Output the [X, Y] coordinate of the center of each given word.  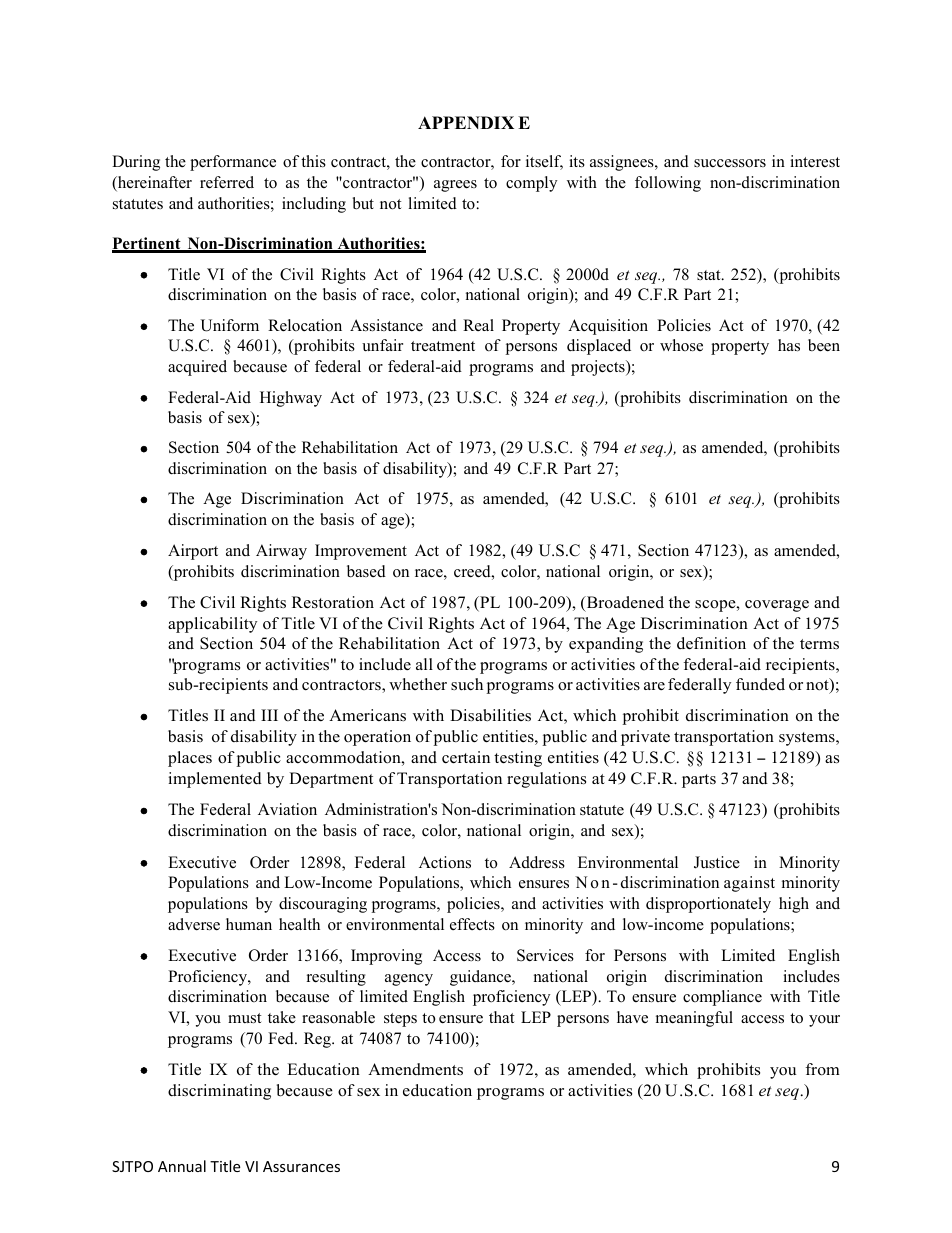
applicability [212, 625]
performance [233, 163]
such [467, 684]
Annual [182, 1166]
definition [711, 643]
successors [730, 163]
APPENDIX [466, 122]
